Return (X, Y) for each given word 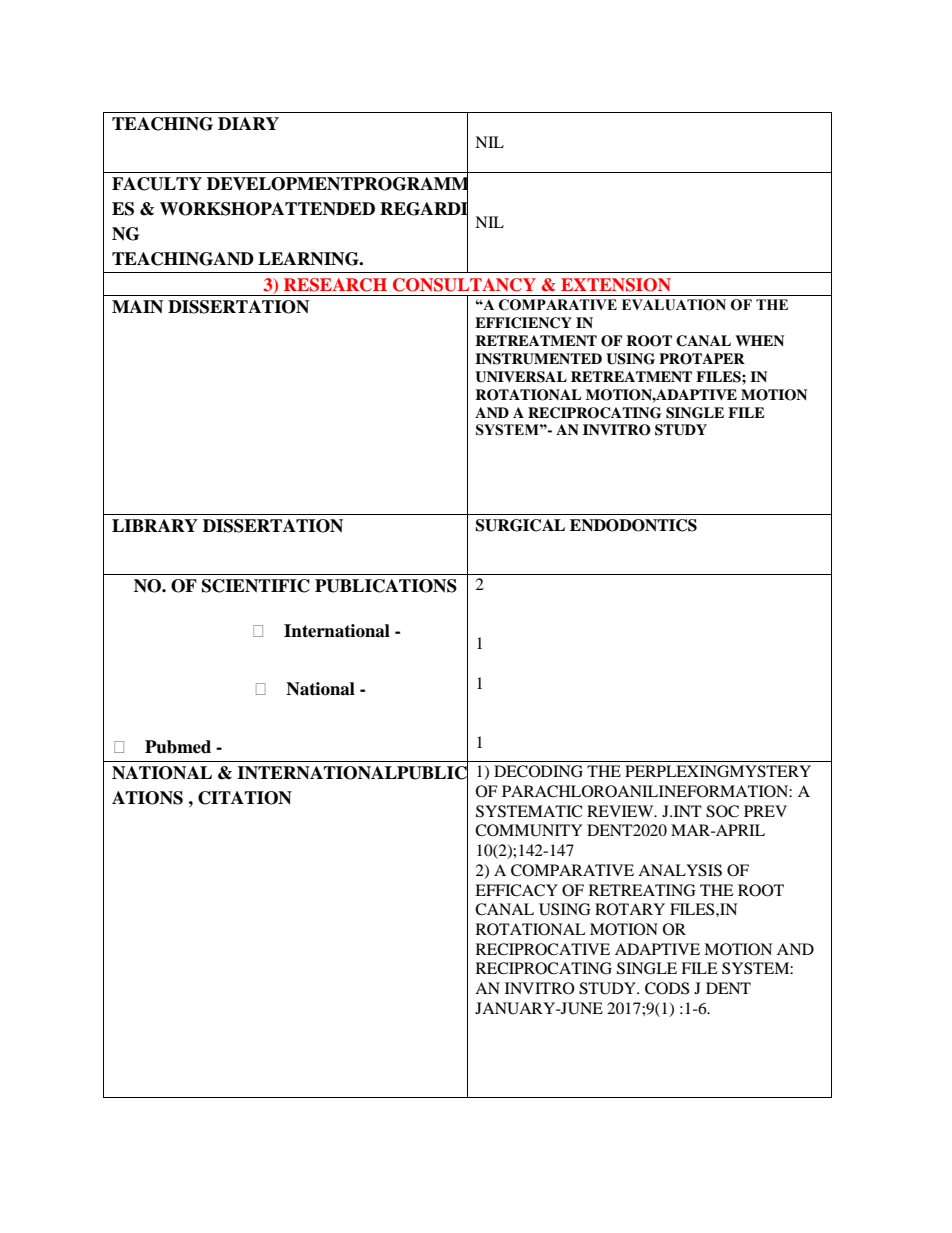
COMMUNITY (528, 830)
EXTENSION (616, 285)
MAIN (137, 307)
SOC (722, 811)
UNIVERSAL (521, 377)
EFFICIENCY (523, 323)
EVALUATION (674, 305)
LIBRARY (155, 525)
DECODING (538, 771)
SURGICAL (520, 525)
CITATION (245, 798)
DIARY (248, 123)
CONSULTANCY (464, 285)
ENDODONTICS (633, 525)
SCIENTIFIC (256, 586)
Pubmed (178, 747)
